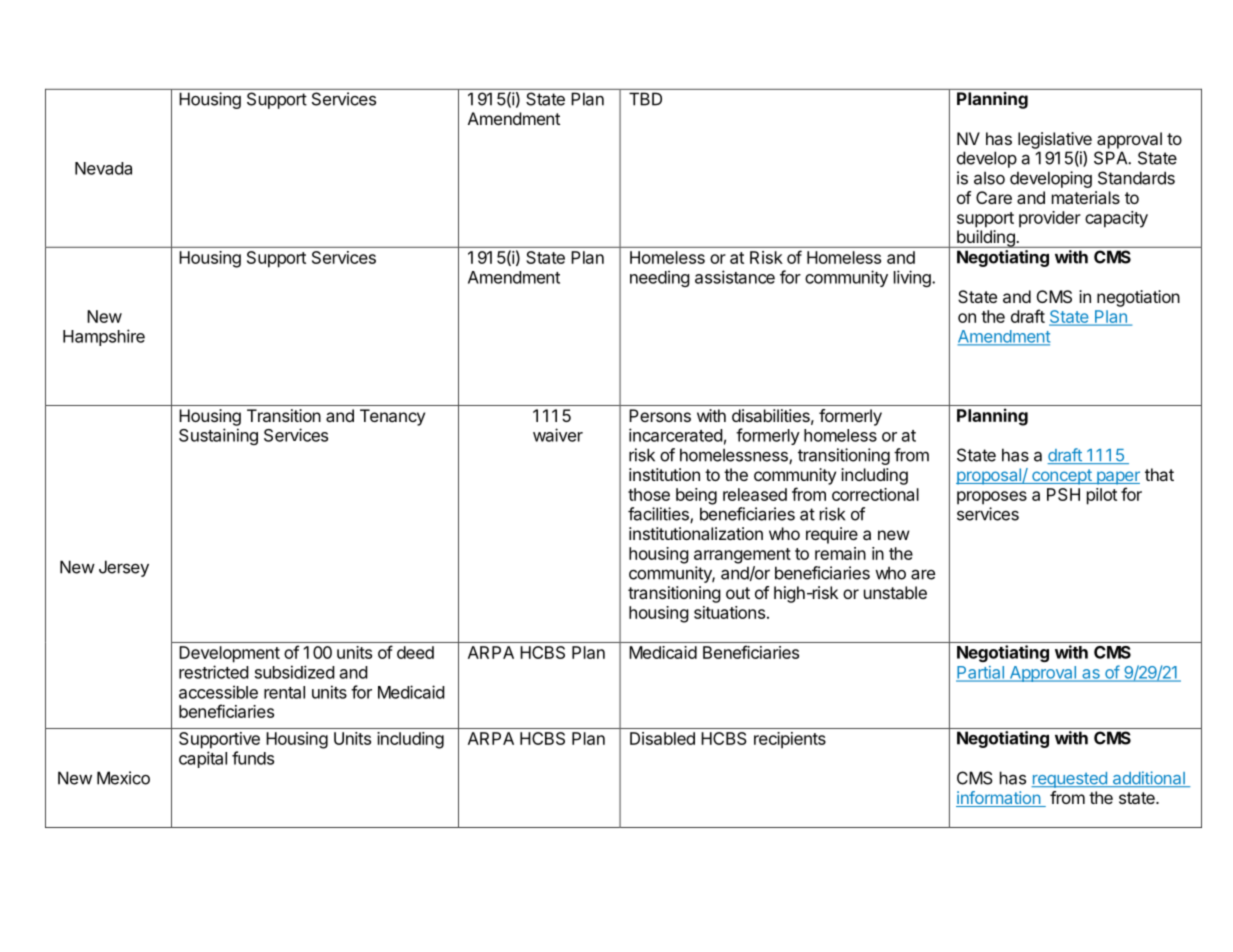 Image resolution: width=1233 pixels, height=952 pixels. I want to click on requested, so click(1070, 780).
